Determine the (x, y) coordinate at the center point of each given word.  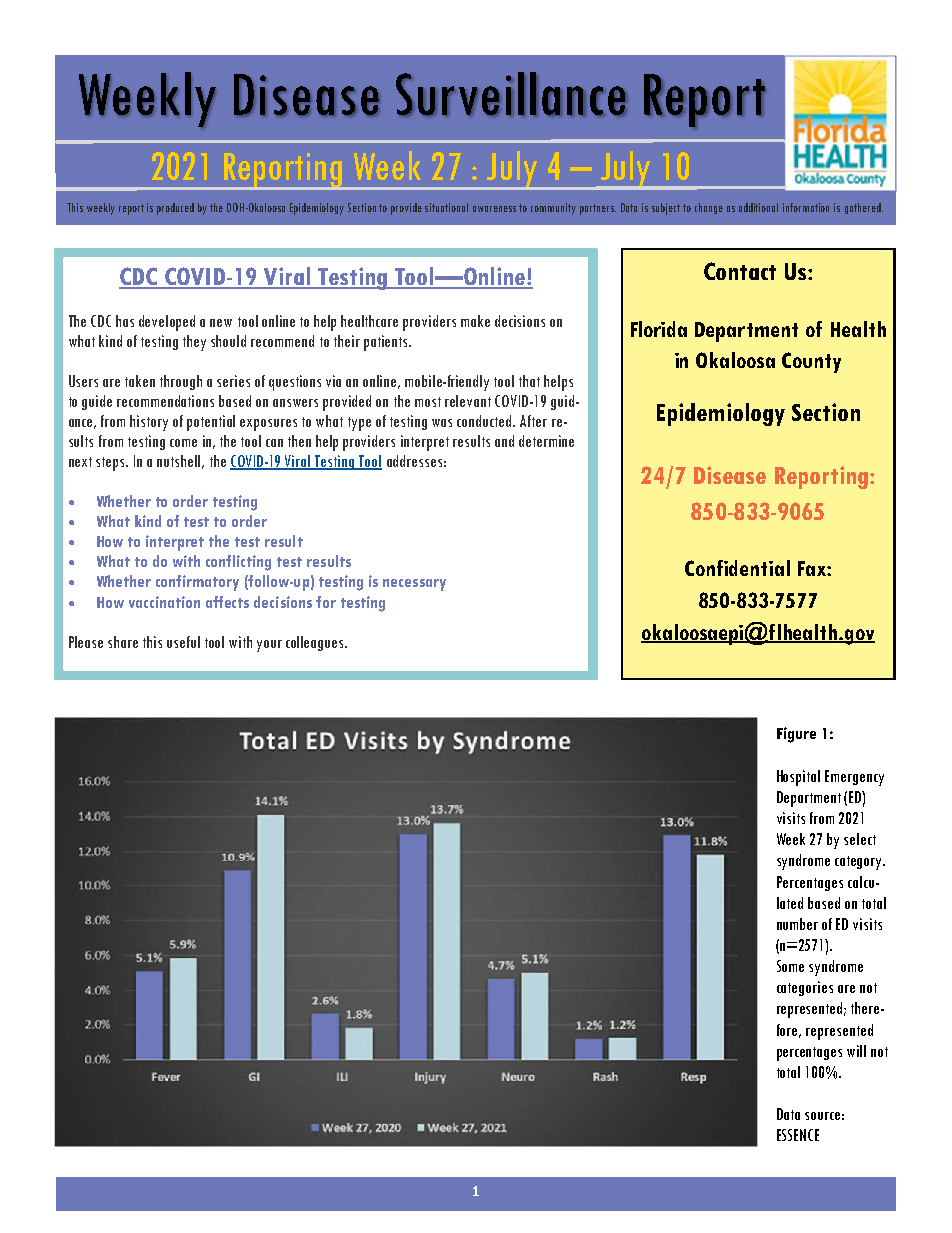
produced (175, 209)
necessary (414, 585)
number (797, 924)
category (860, 863)
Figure (796, 735)
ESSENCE (798, 1135)
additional (758, 207)
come (183, 443)
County (811, 362)
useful (183, 642)
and (504, 441)
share (123, 642)
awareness (494, 209)
